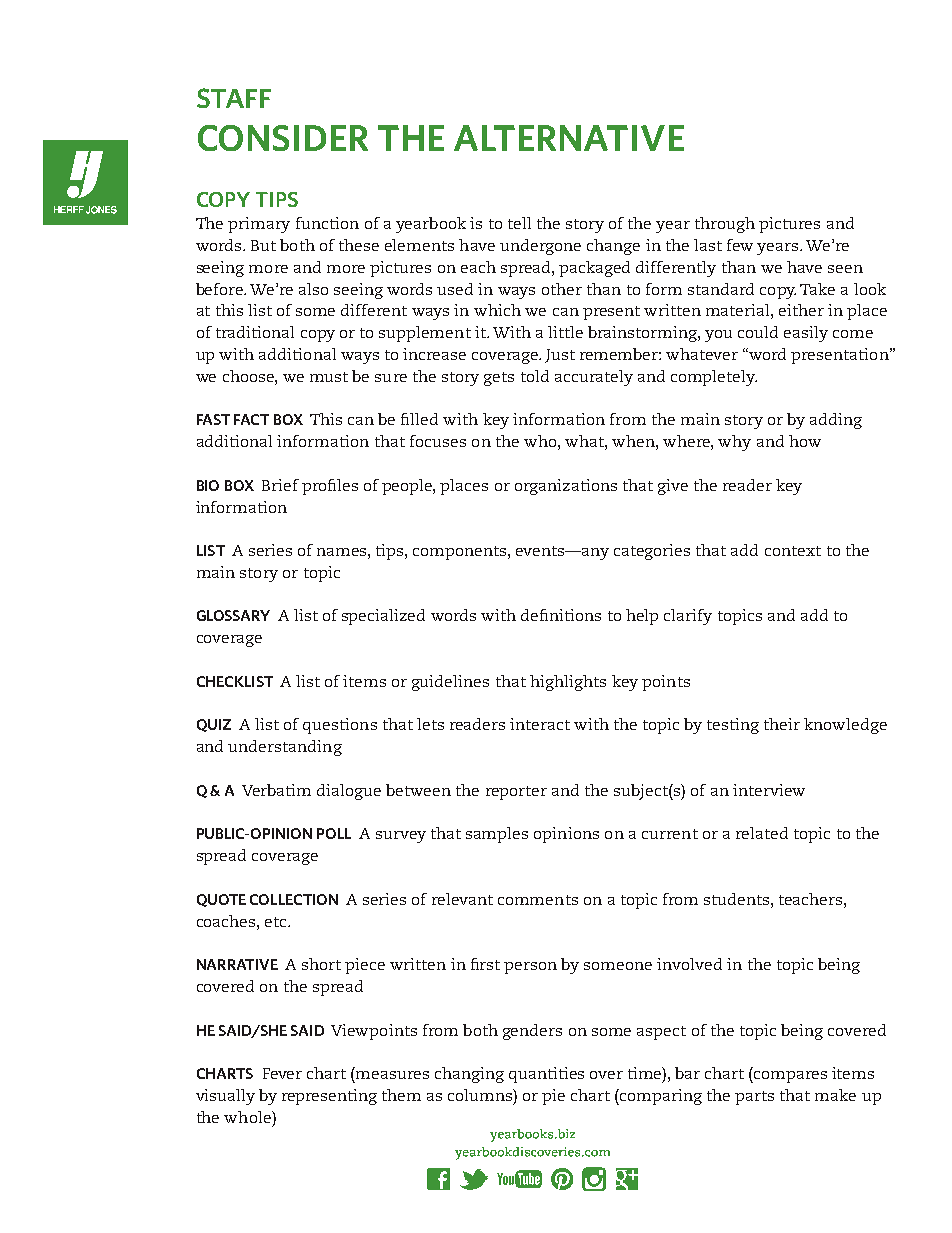 The width and height of the screenshot is (952, 1233). What do you see at coordinates (725, 225) in the screenshot?
I see `through` at bounding box center [725, 225].
